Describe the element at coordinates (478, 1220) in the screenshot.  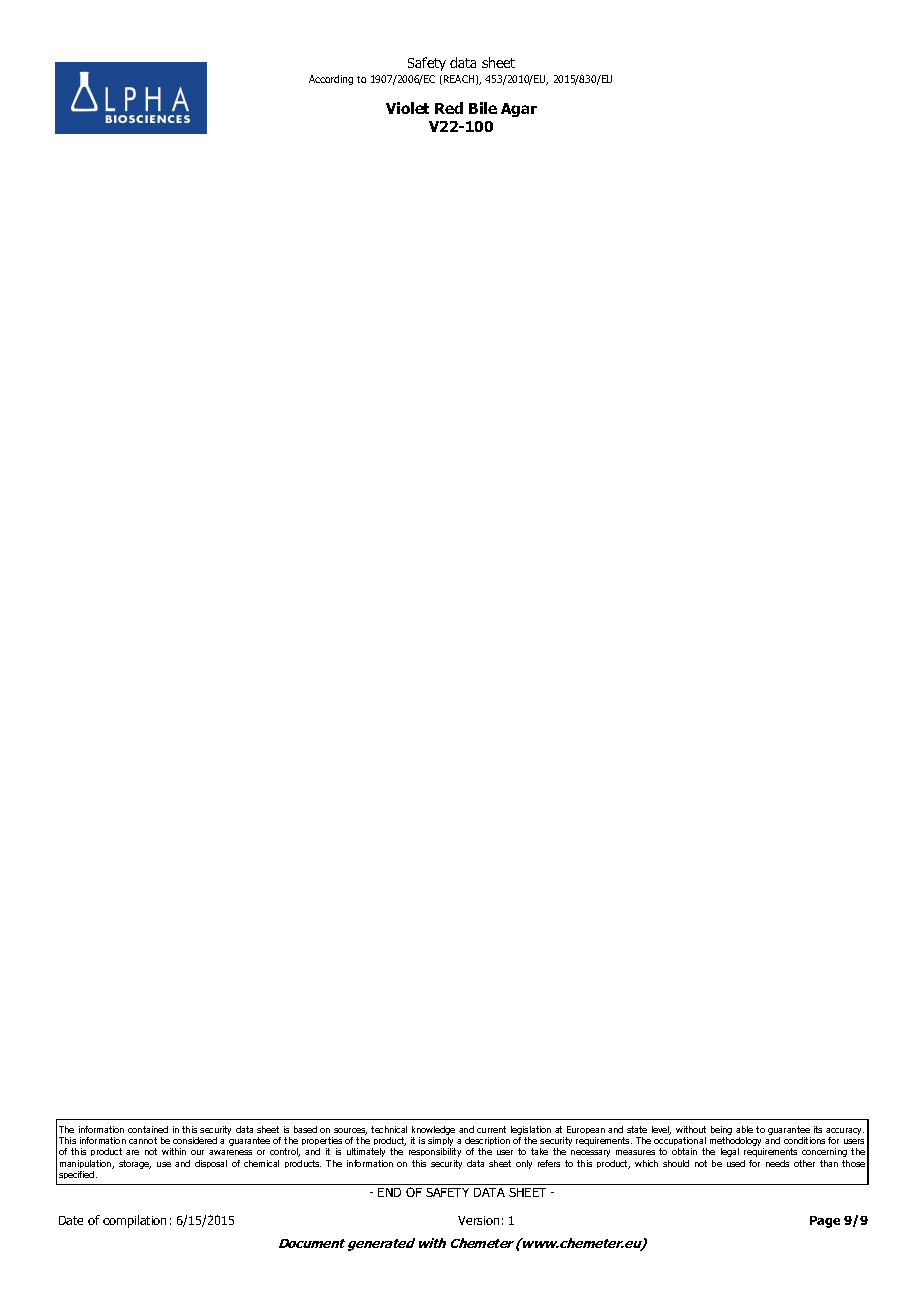
I see `Version` at that location.
